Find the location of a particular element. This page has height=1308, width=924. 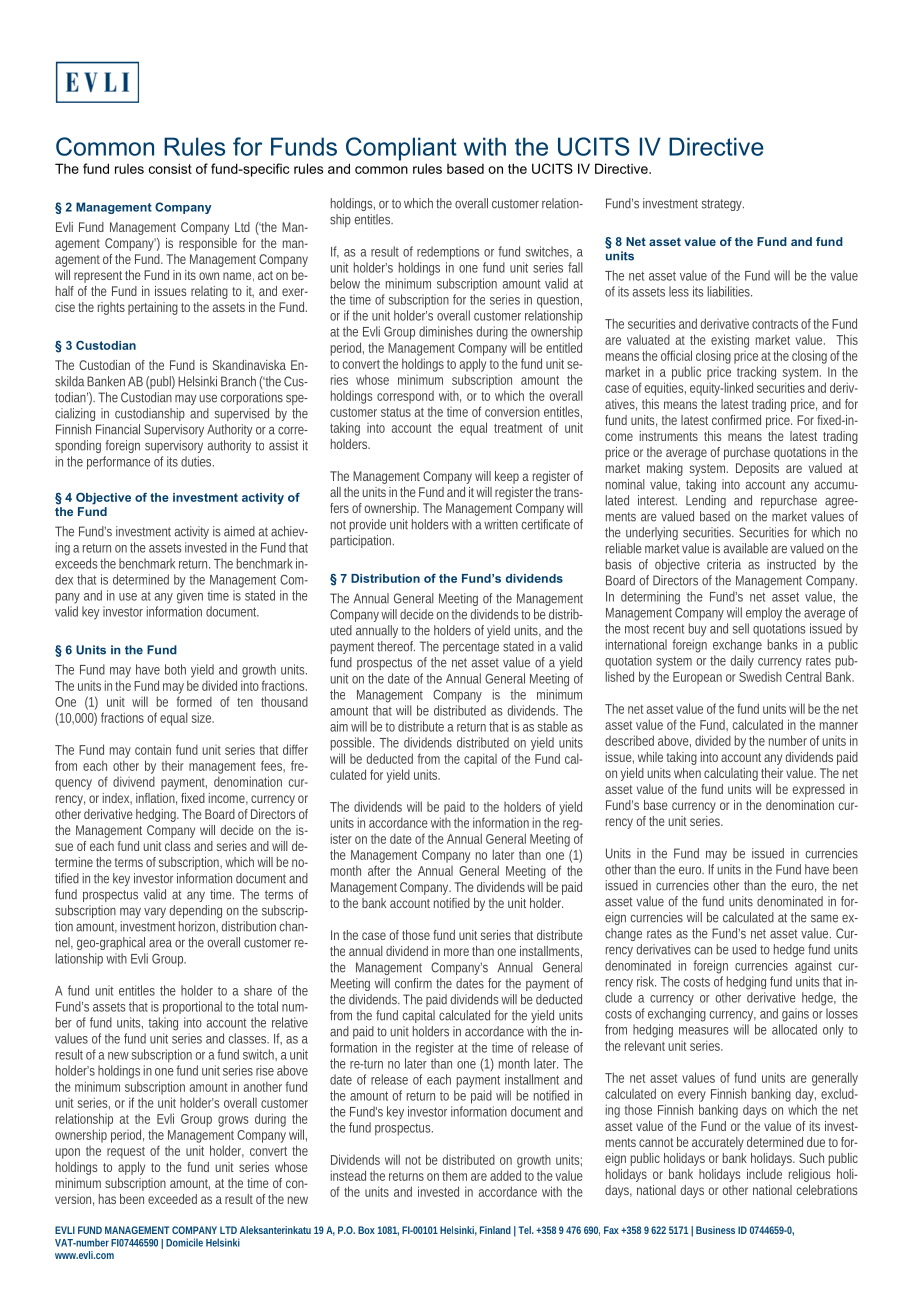

percentage is located at coordinates (471, 648).
